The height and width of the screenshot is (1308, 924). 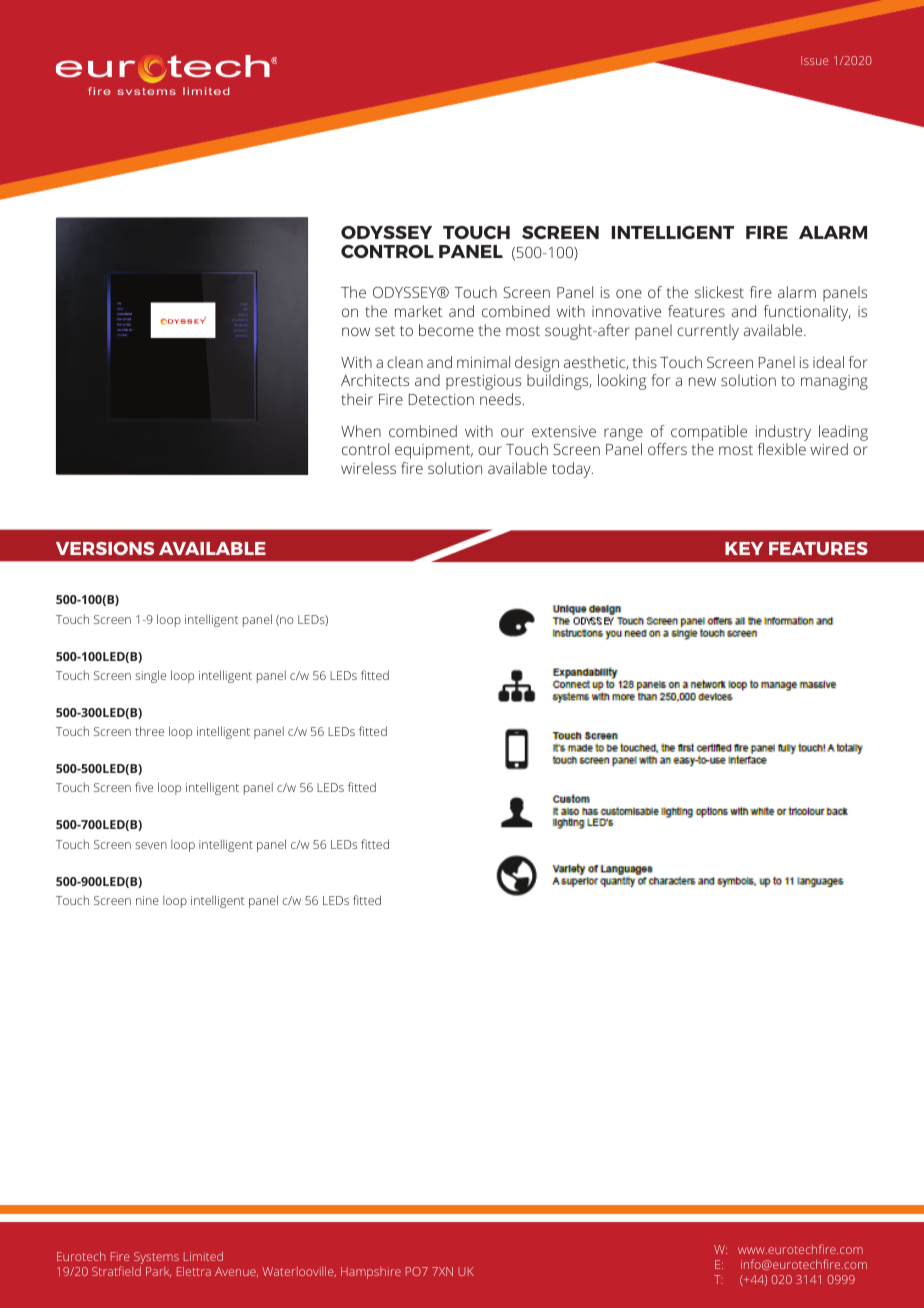 What do you see at coordinates (105, 548) in the screenshot?
I see `VERSIONS` at bounding box center [105, 548].
